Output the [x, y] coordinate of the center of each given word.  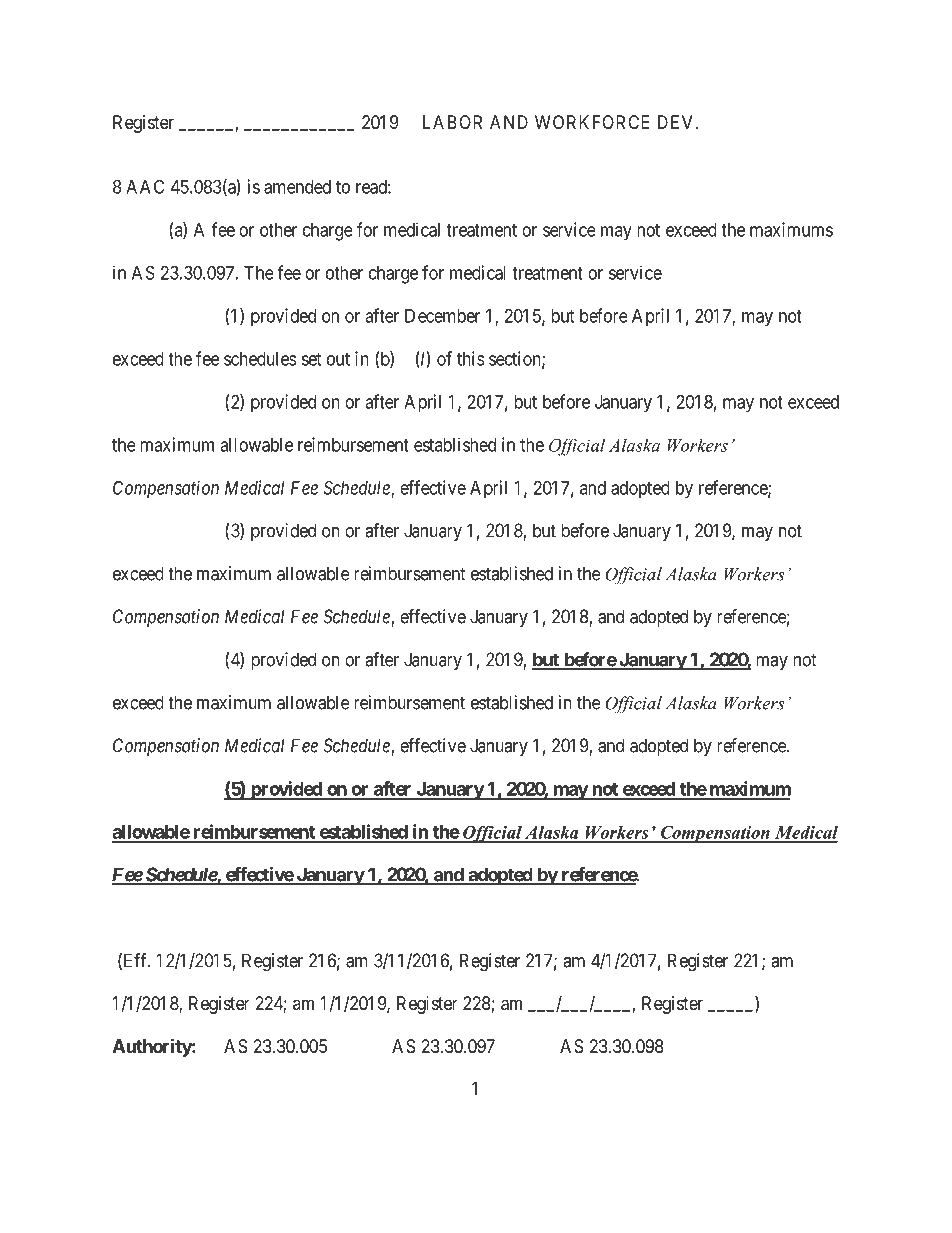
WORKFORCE [592, 122]
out [338, 359]
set [311, 359]
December [442, 316]
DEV [677, 122]
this [471, 358]
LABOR [452, 122]
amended [297, 187]
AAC [145, 186]
